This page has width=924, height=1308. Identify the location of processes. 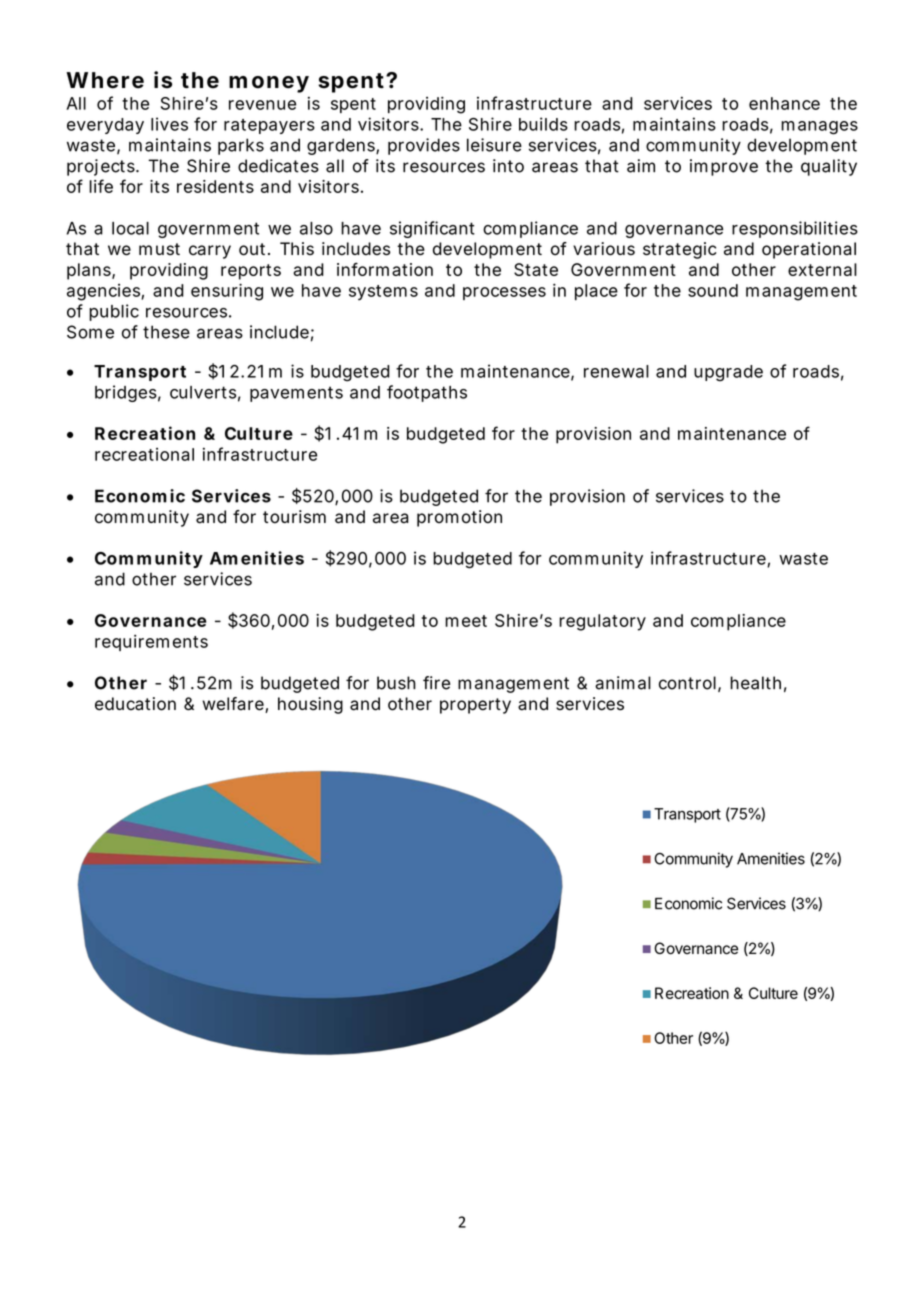
(504, 293).
